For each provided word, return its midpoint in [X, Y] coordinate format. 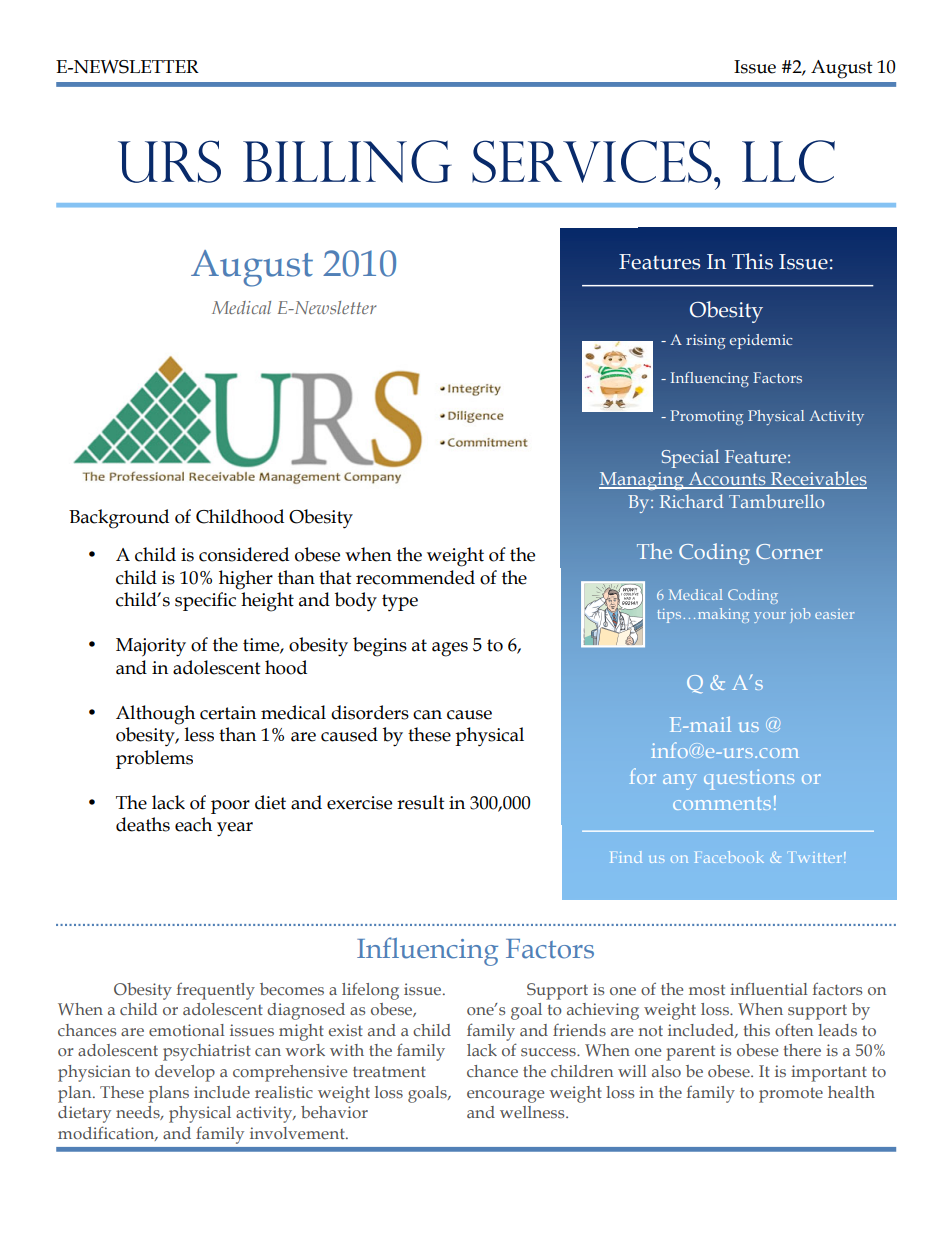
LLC [788, 161]
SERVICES [592, 161]
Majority [151, 647]
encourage [505, 1096]
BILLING [347, 161]
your [770, 617]
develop [185, 1073]
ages [450, 649]
